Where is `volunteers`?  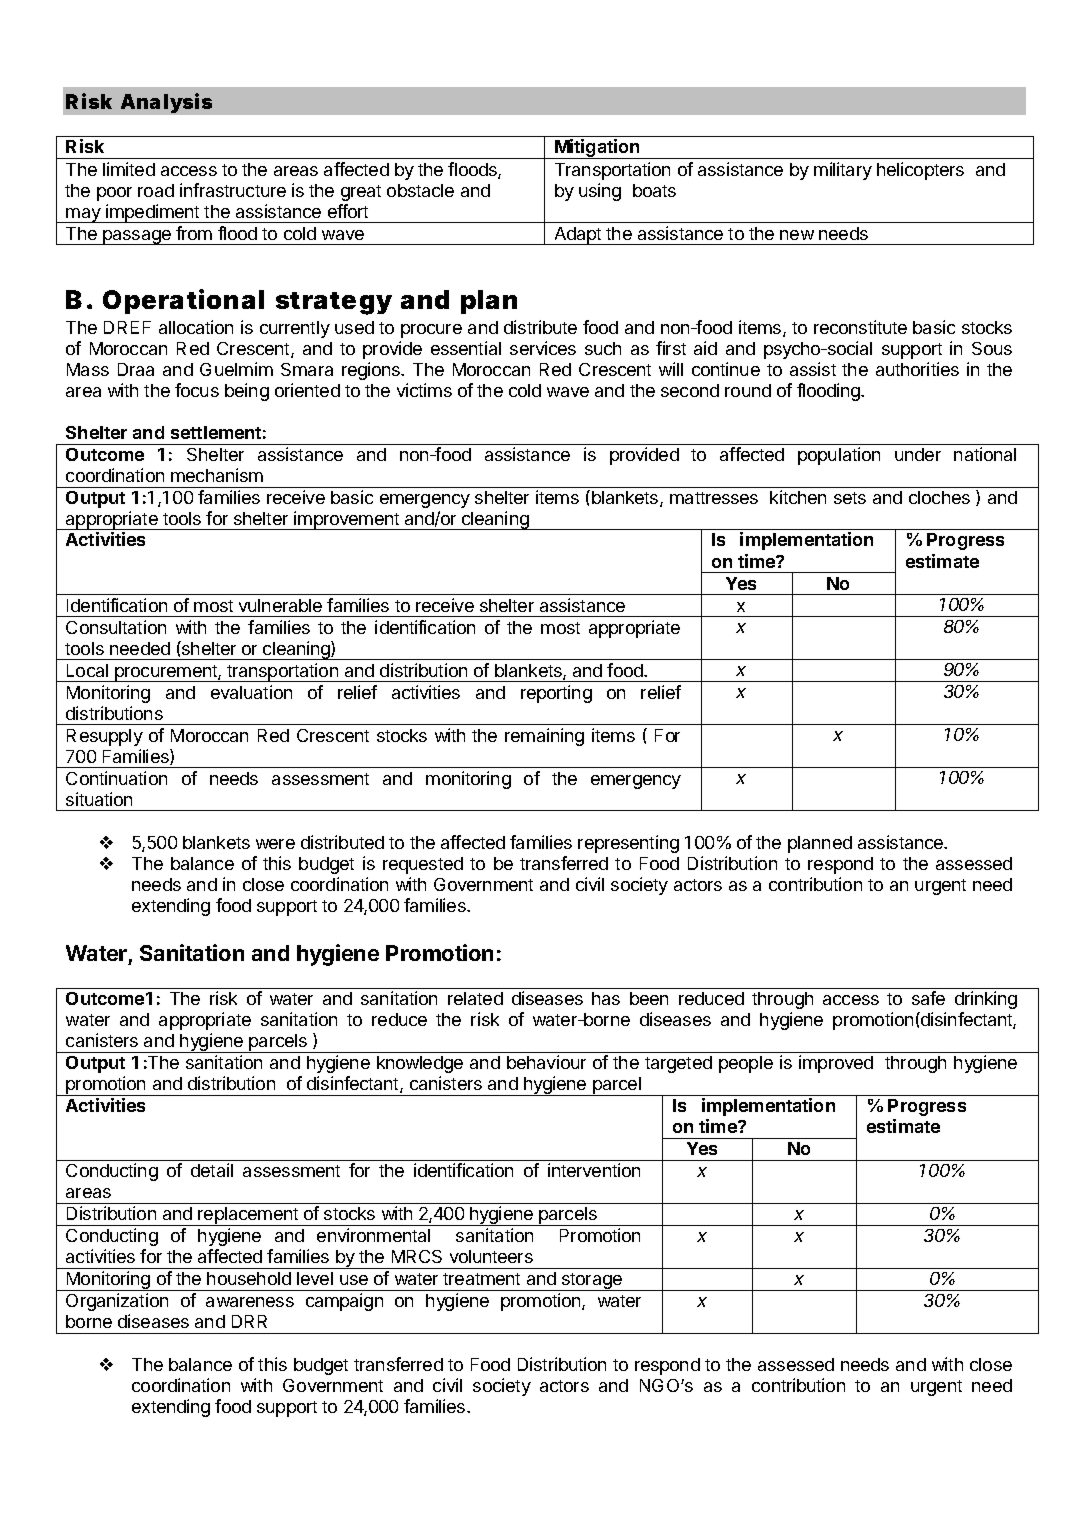 volunteers is located at coordinates (491, 1256).
